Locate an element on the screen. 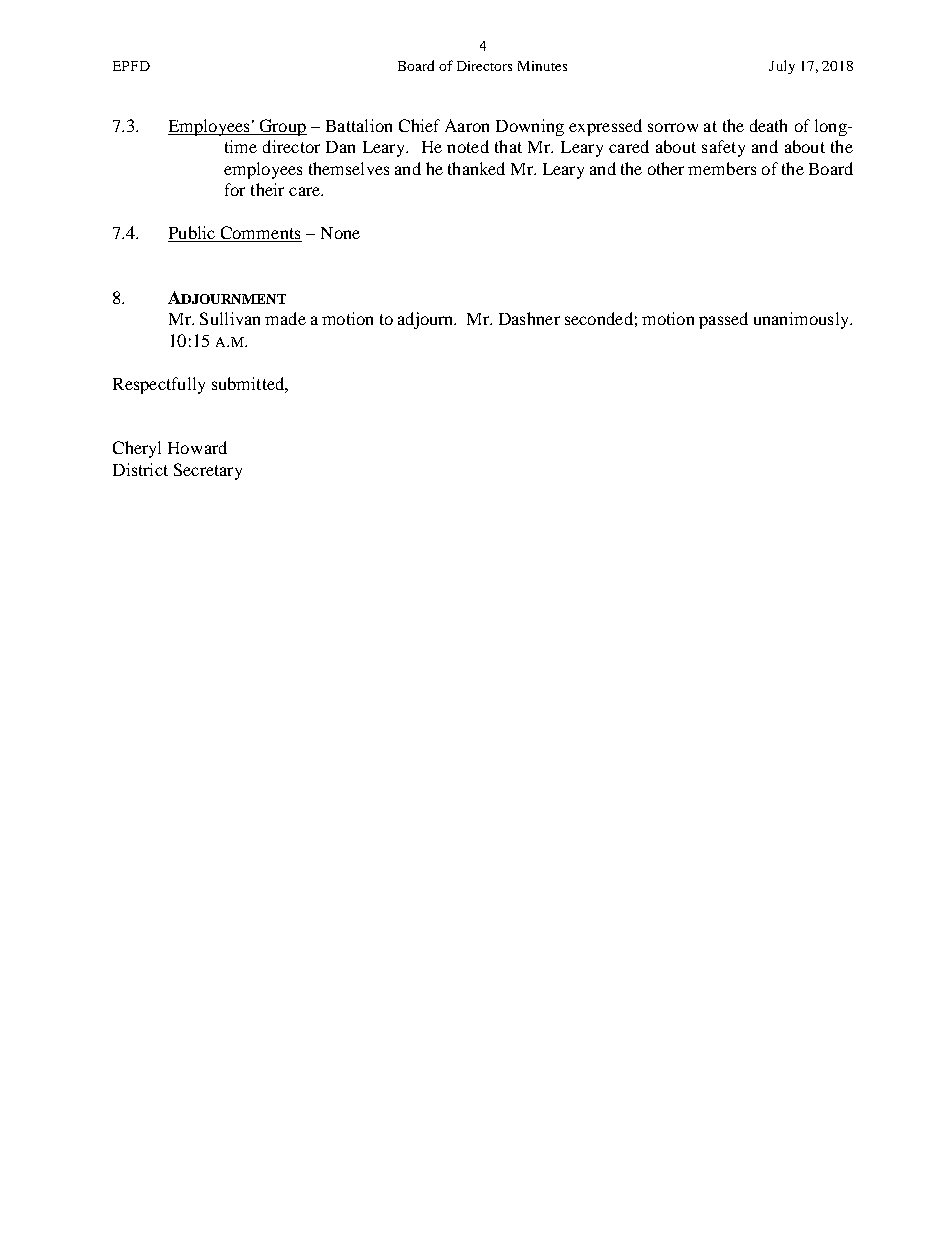  seconded is located at coordinates (599, 318).
